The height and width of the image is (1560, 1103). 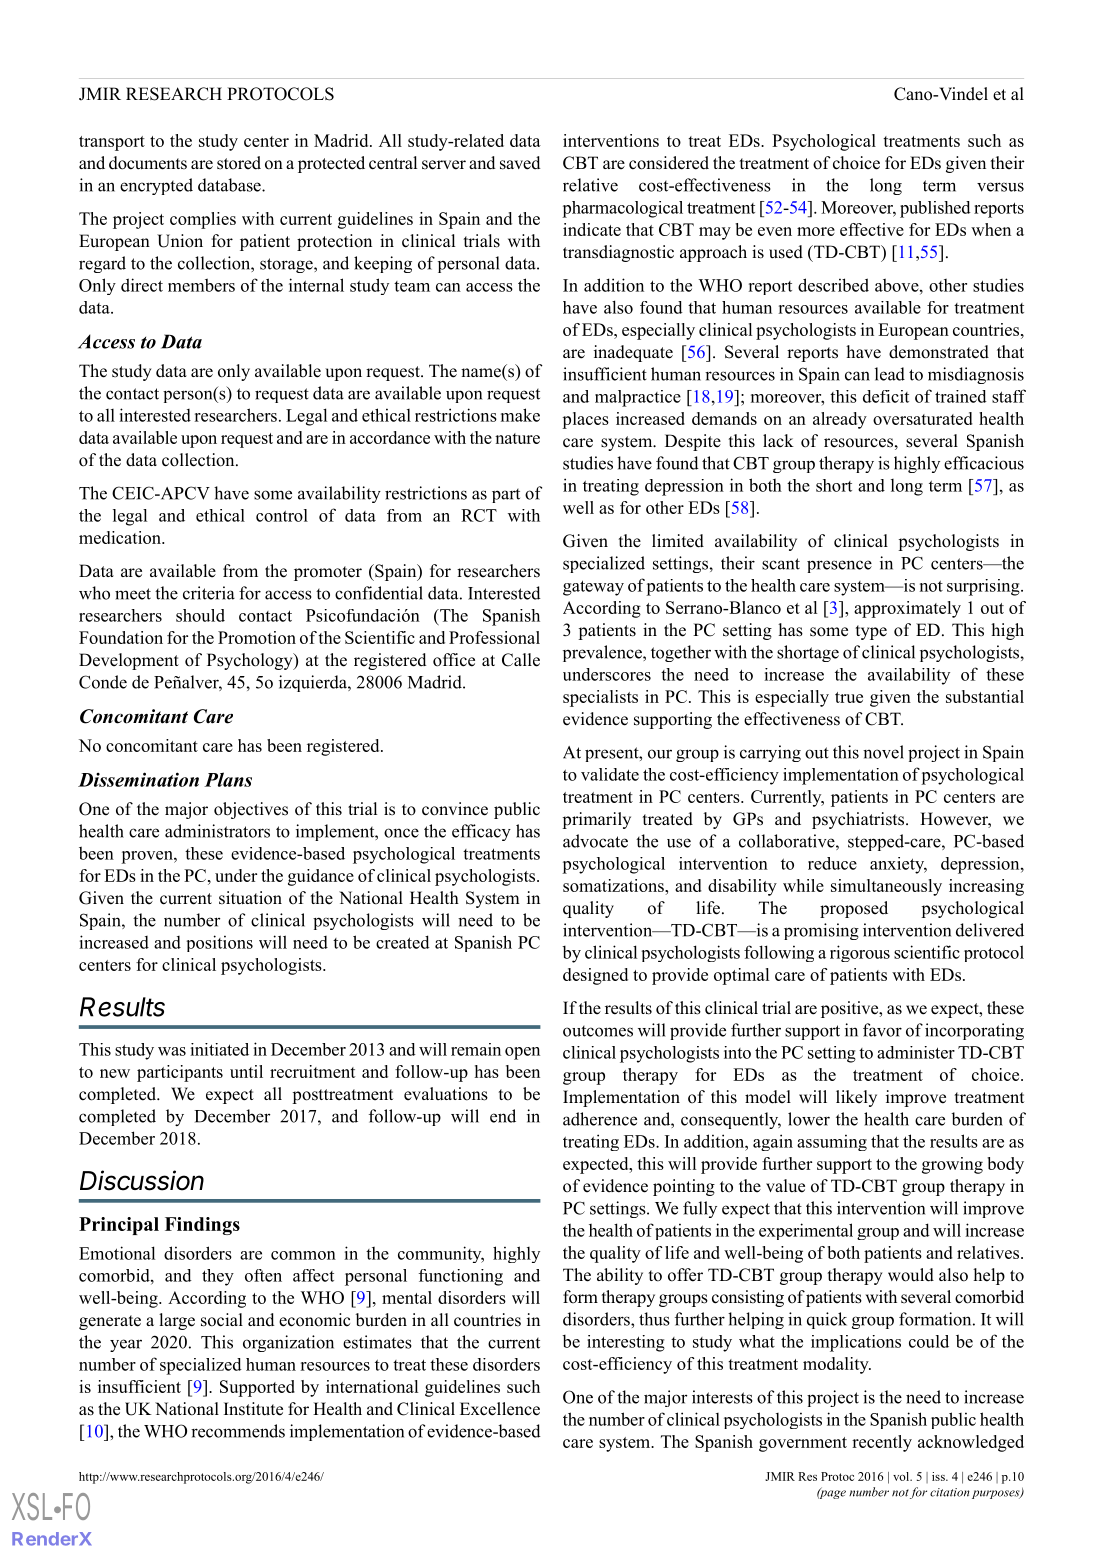 I want to click on recommends, so click(x=238, y=1431).
